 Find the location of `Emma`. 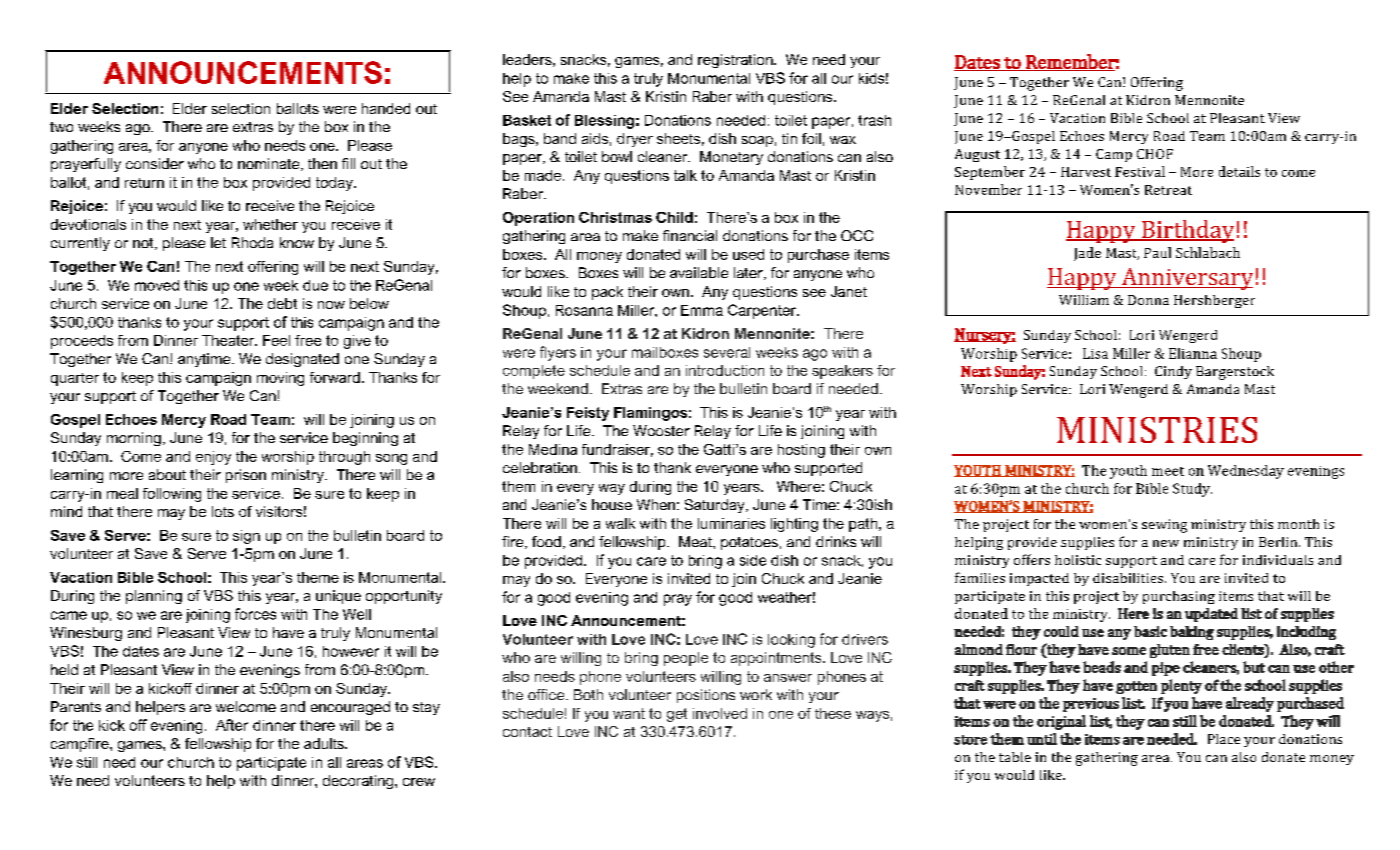

Emma is located at coordinates (702, 310).
